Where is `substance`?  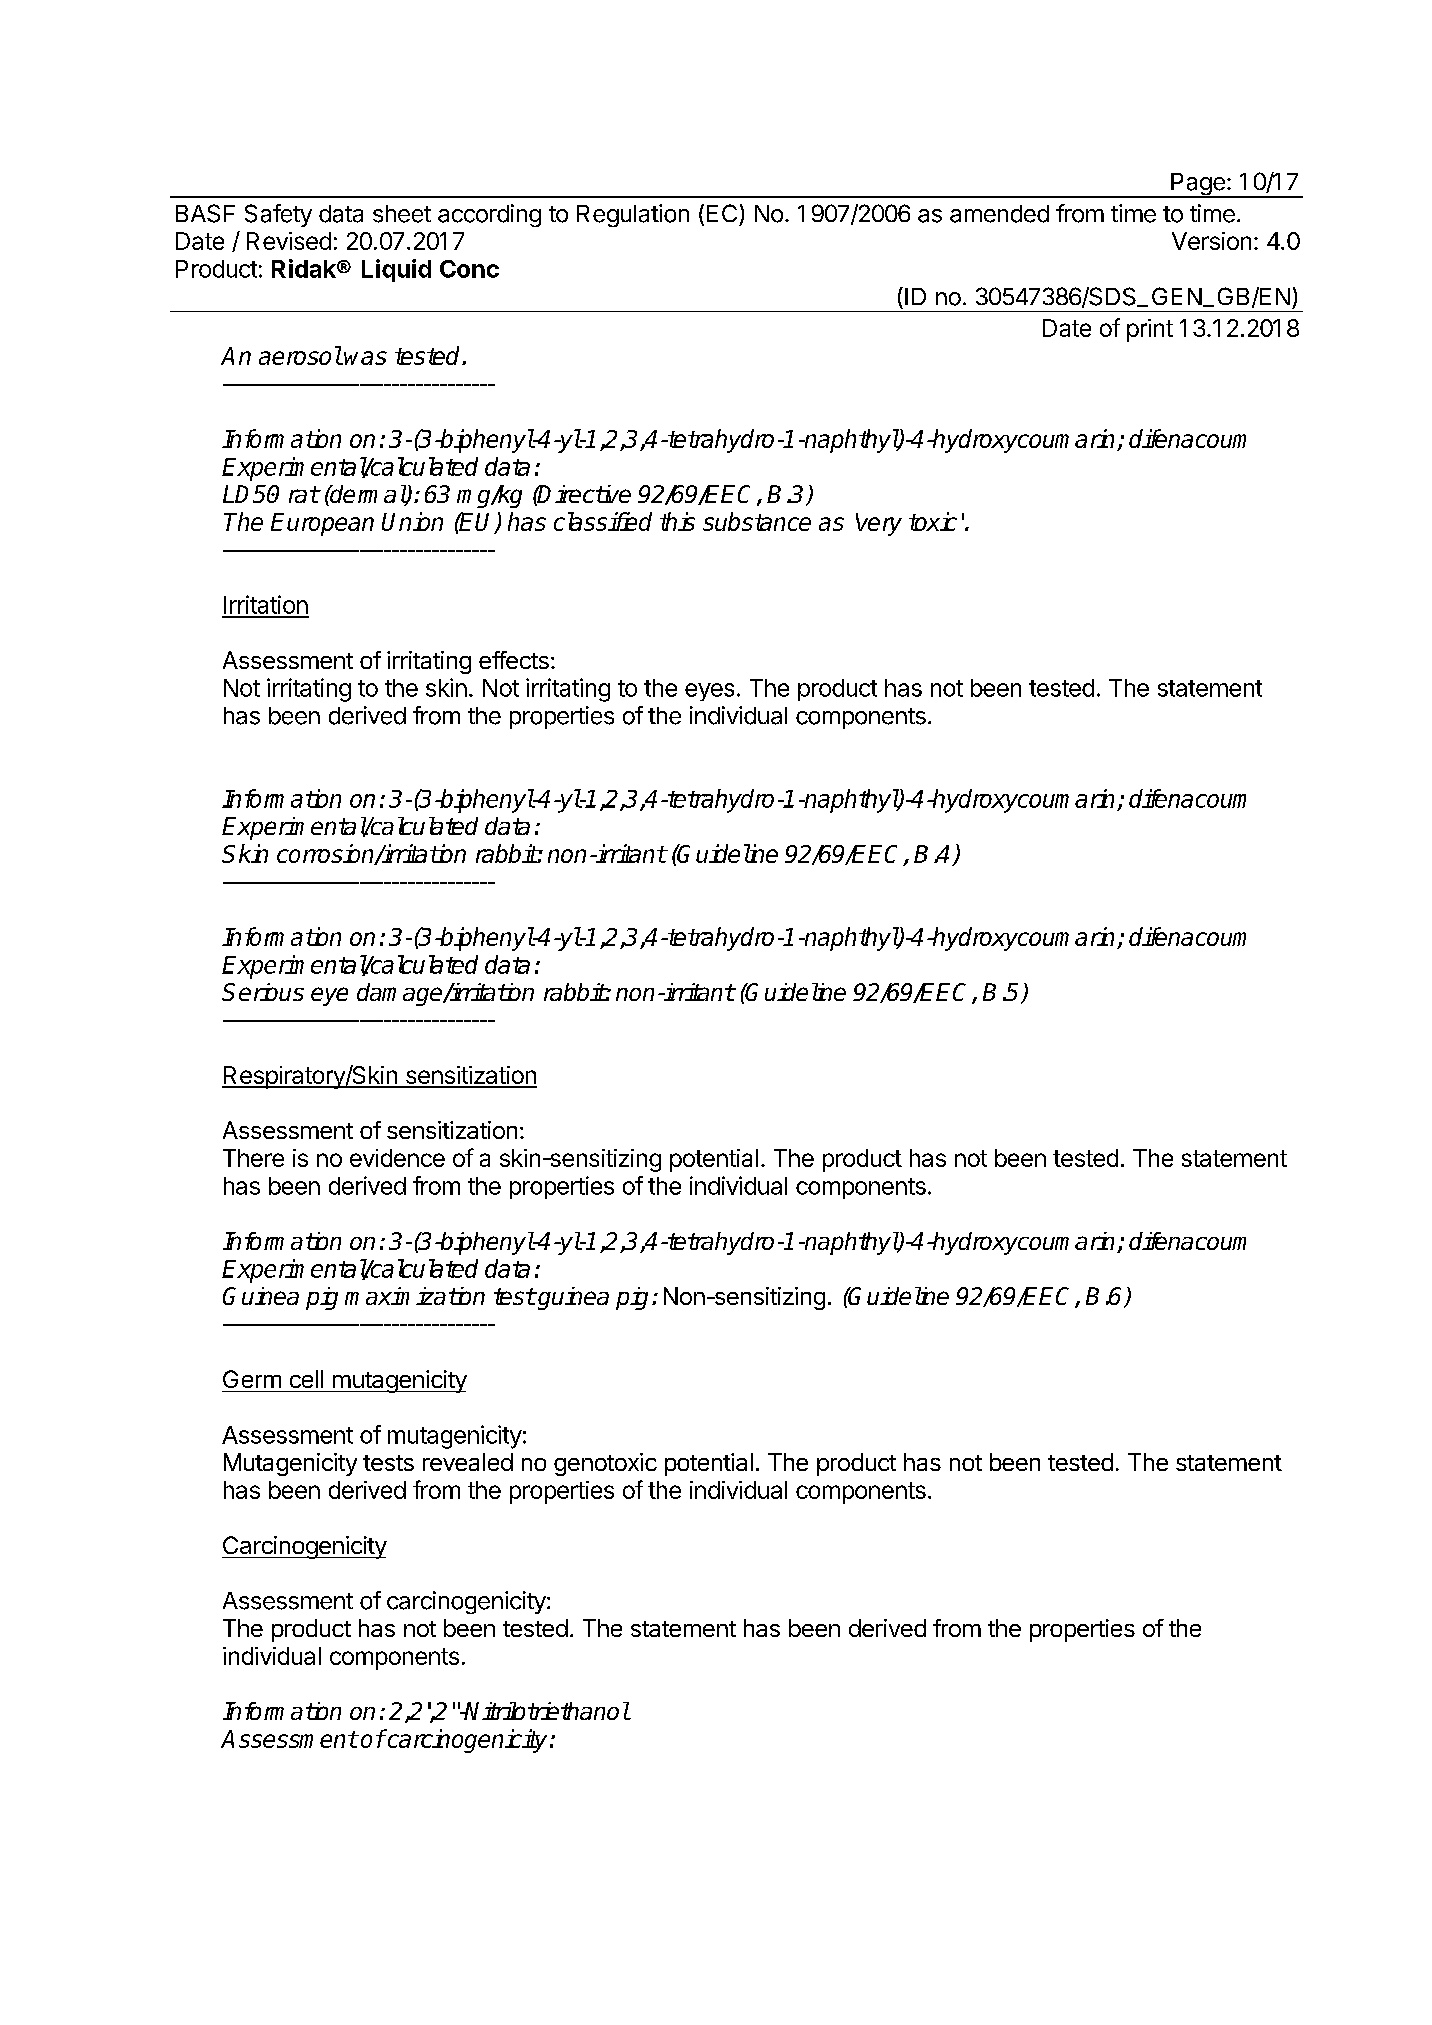 substance is located at coordinates (757, 521).
